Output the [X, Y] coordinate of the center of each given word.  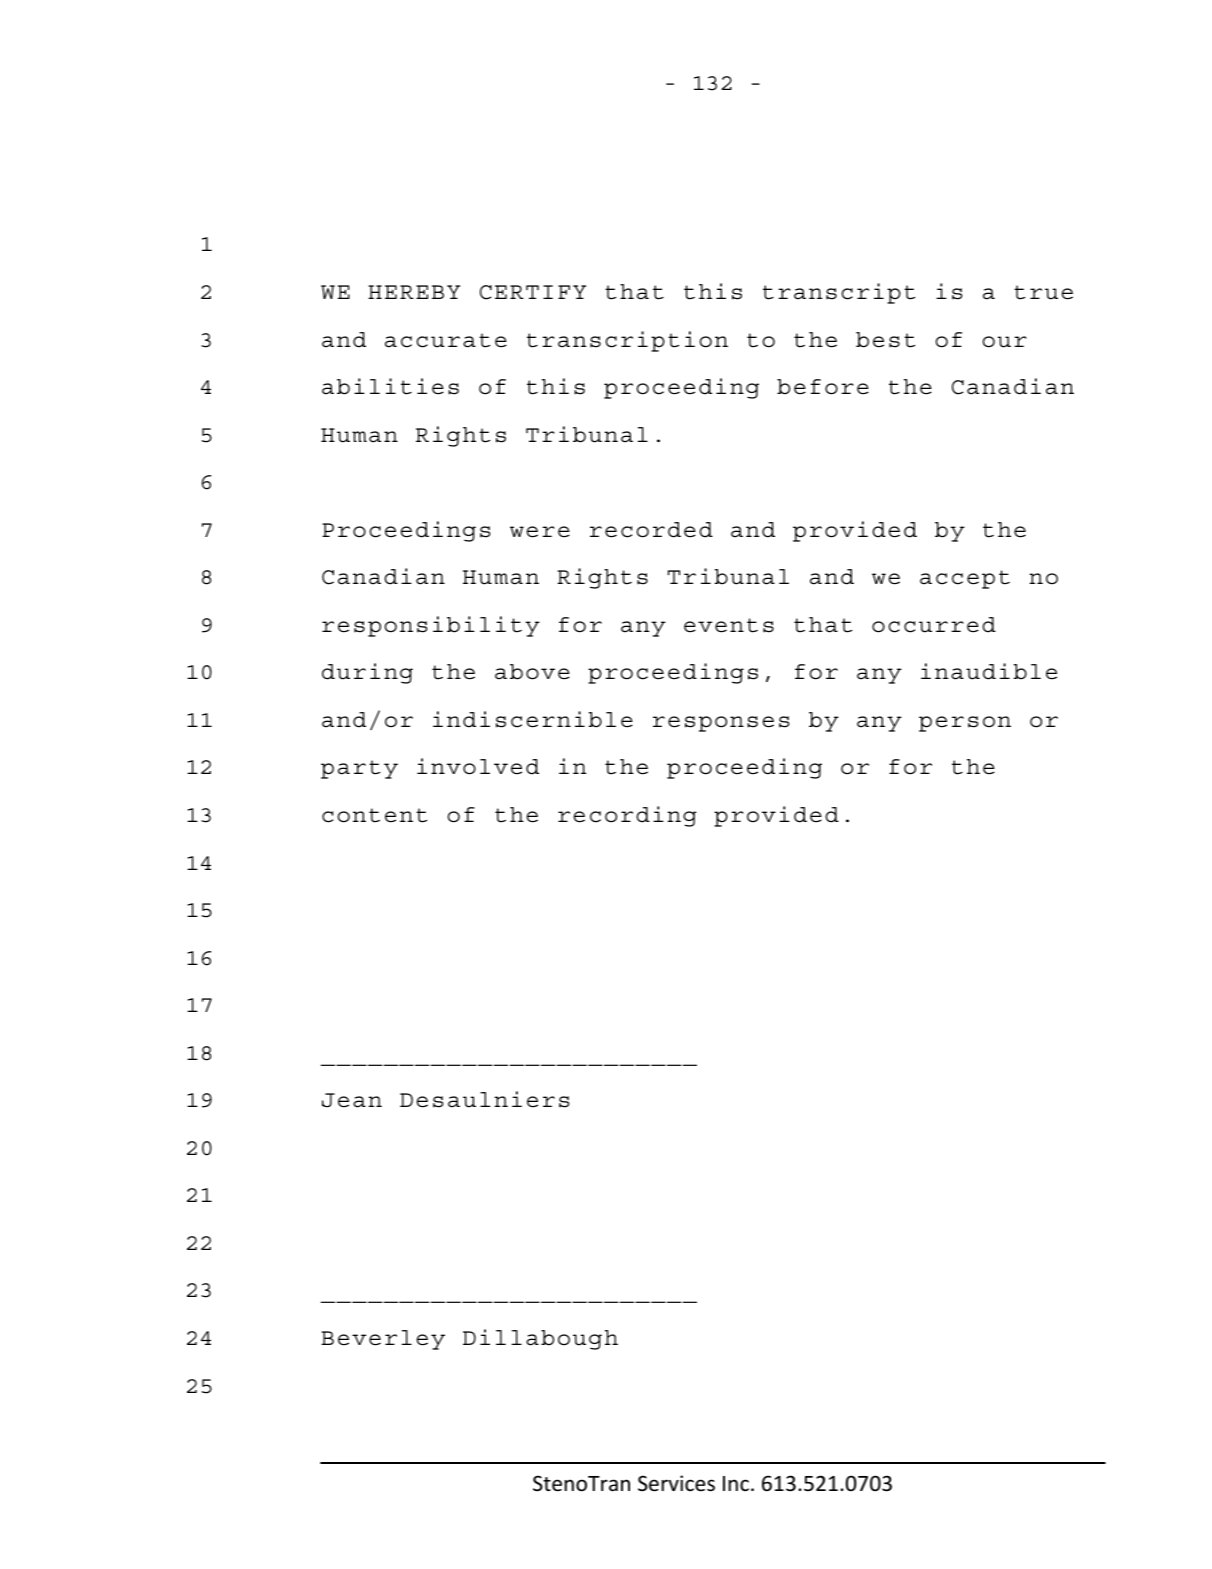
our [1005, 342]
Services [676, 1483]
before [823, 387]
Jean [352, 1100]
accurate [446, 340]
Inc [736, 1483]
